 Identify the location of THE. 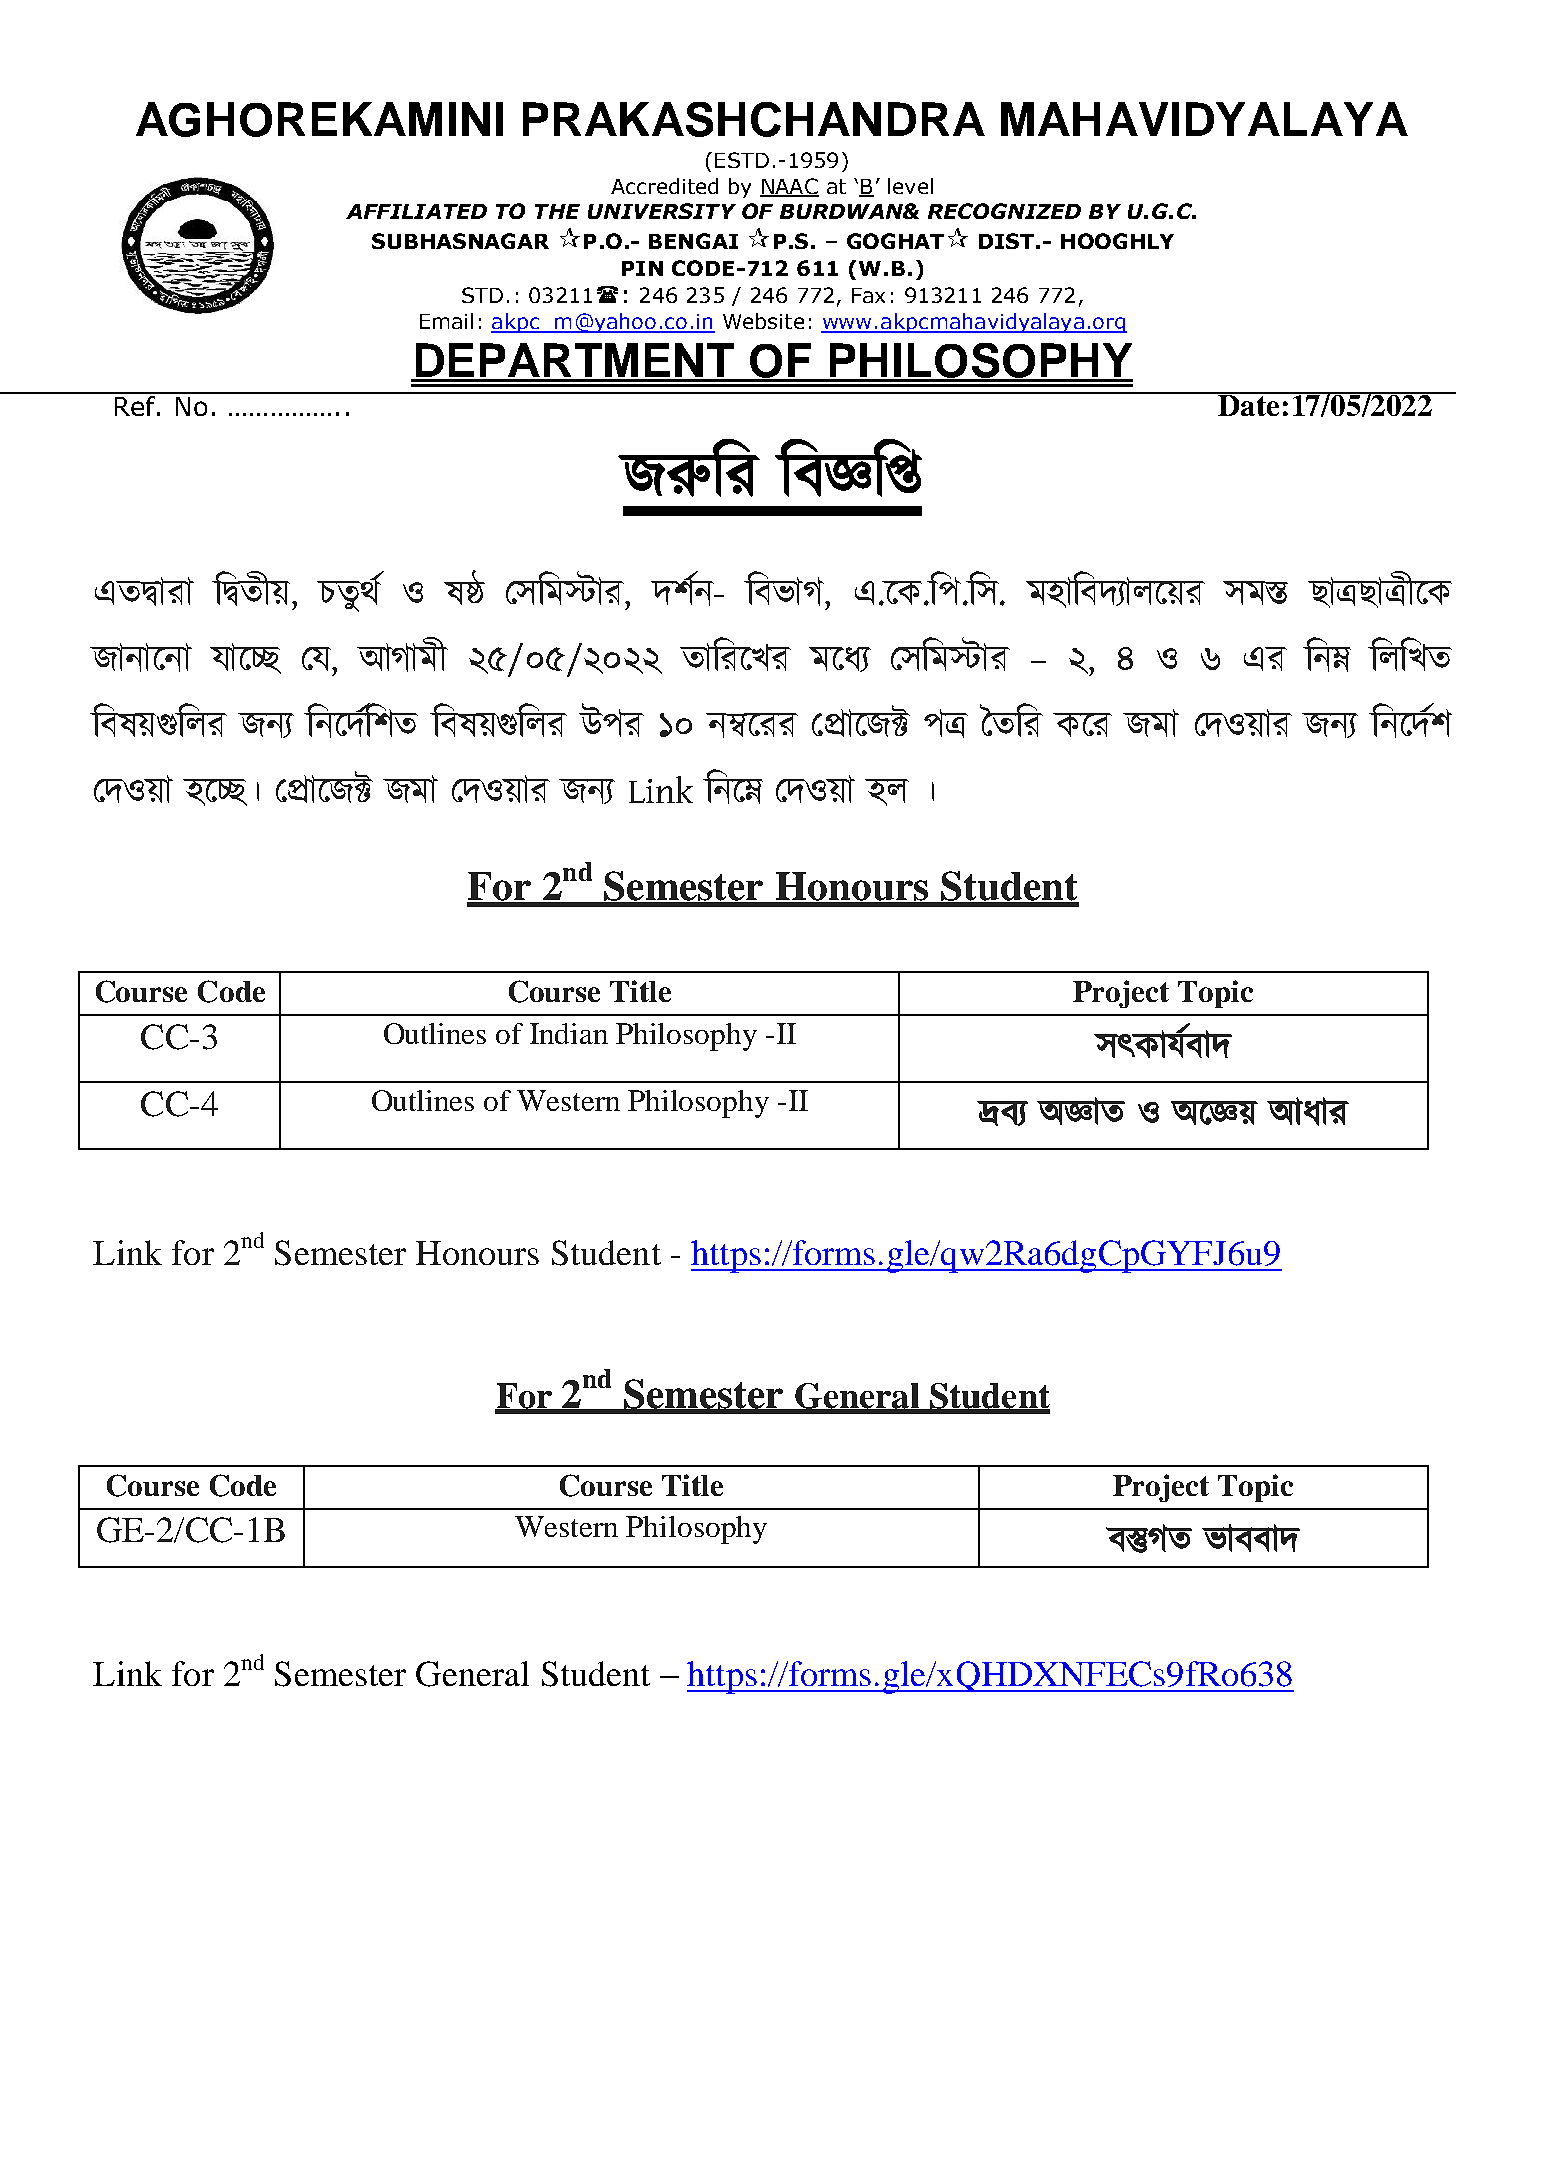
(557, 211).
